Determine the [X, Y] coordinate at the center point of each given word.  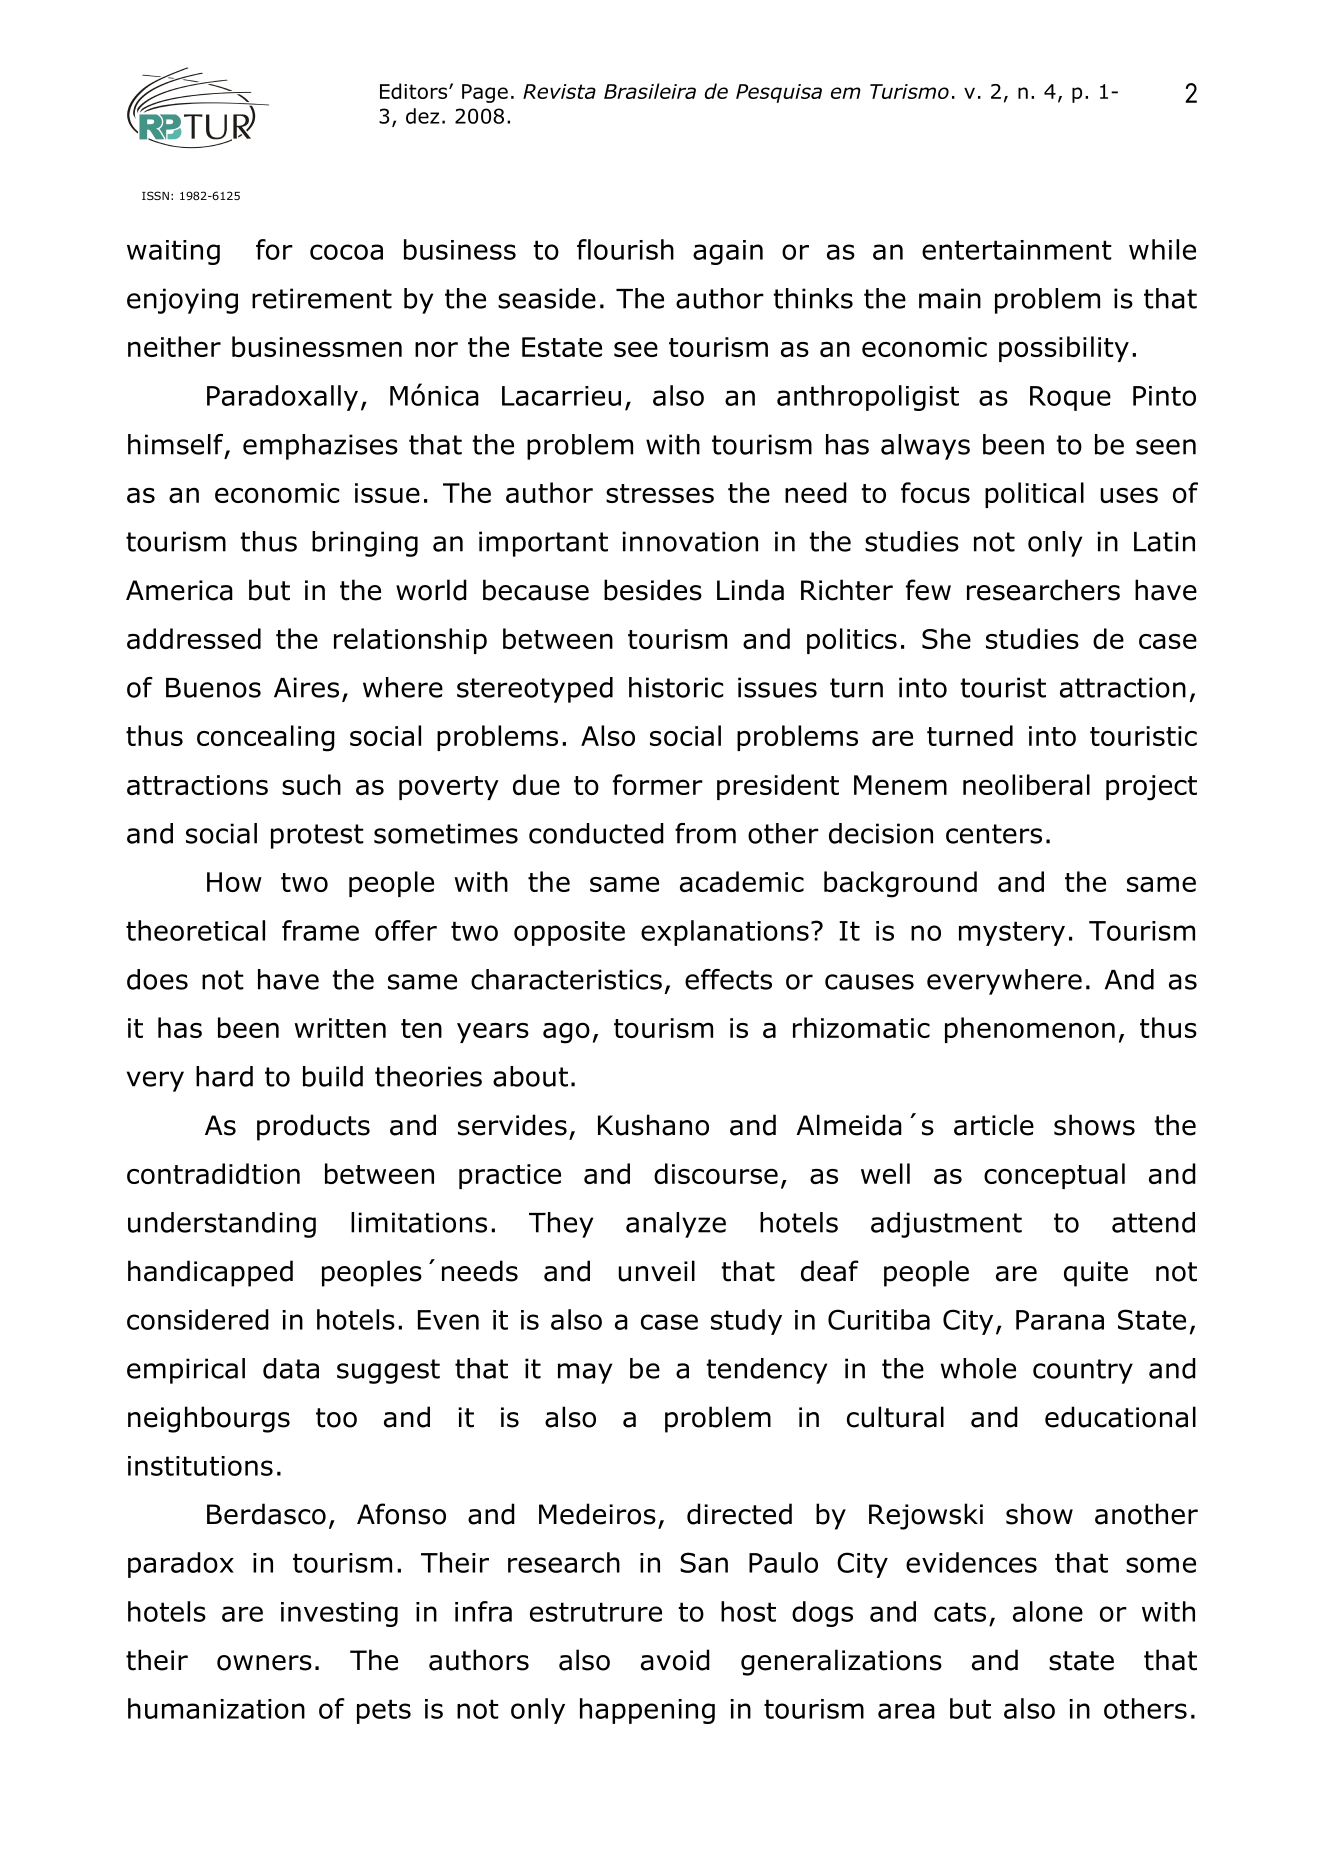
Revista [559, 91]
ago [566, 1033]
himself [177, 445]
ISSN [155, 195]
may [585, 1373]
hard [224, 1076]
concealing [266, 738]
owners [264, 1663]
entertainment [1017, 250]
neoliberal [1026, 784]
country [1083, 1371]
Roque [1070, 398]
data [291, 1368]
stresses [660, 493]
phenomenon [1030, 1030]
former [658, 784]
